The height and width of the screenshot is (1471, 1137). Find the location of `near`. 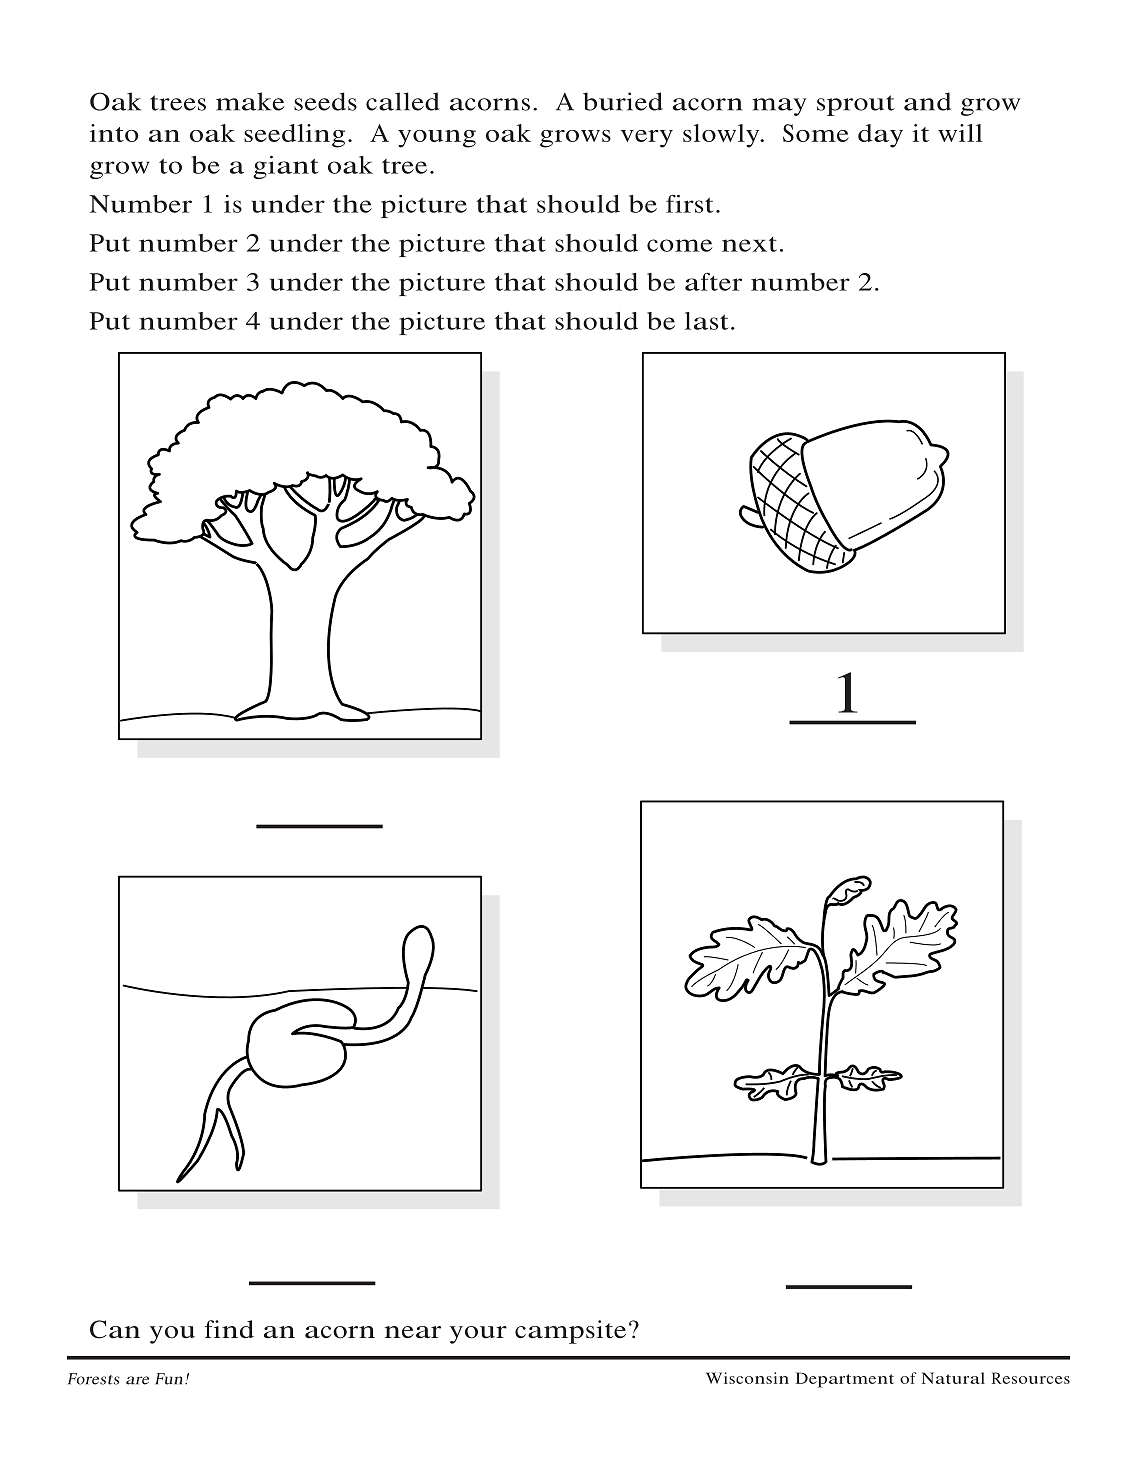

near is located at coordinates (413, 1332).
